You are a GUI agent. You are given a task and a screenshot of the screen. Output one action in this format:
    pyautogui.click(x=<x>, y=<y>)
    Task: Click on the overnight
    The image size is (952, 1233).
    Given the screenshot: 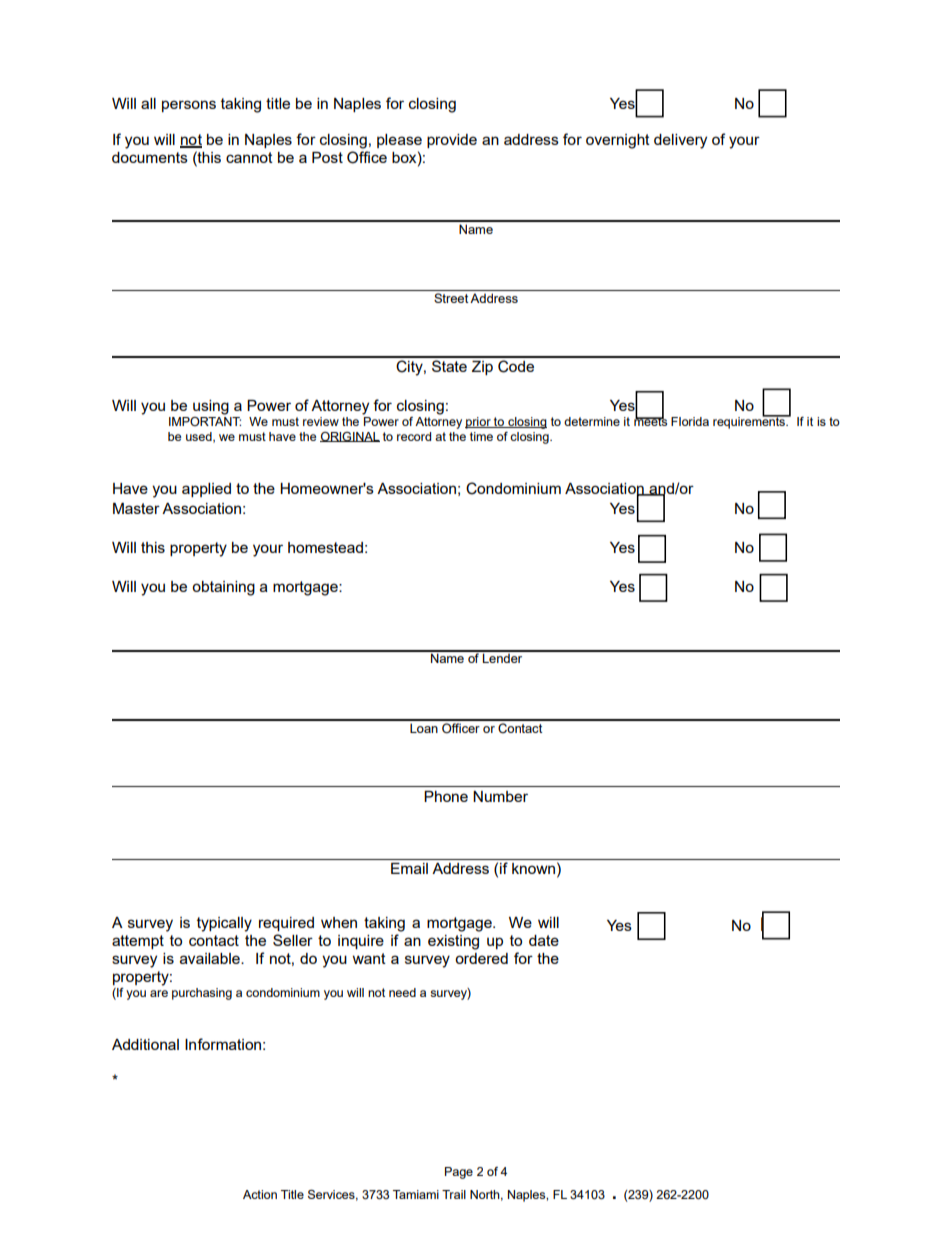 What is the action you would take?
    pyautogui.click(x=618, y=141)
